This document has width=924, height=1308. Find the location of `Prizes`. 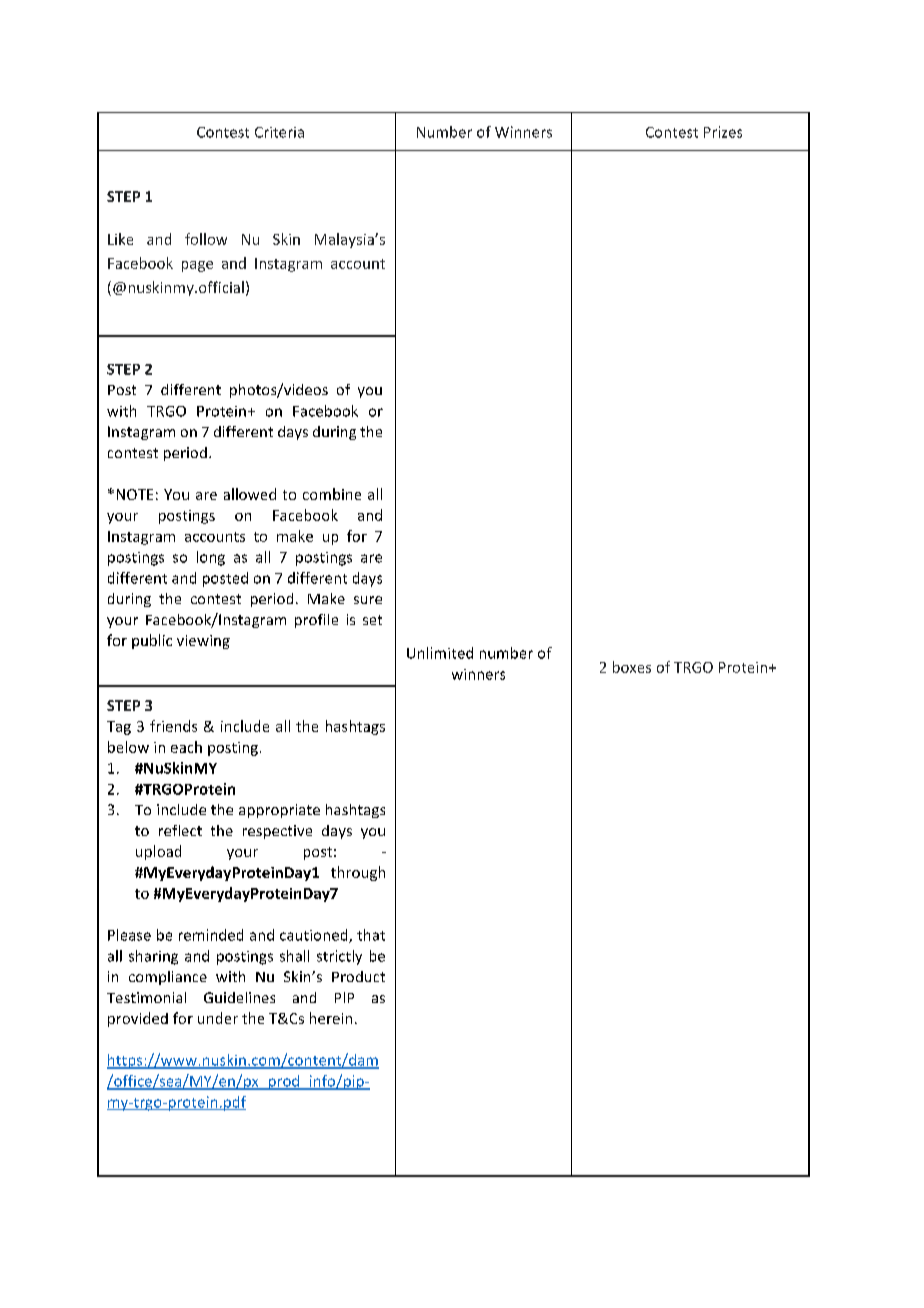

Prizes is located at coordinates (723, 132).
